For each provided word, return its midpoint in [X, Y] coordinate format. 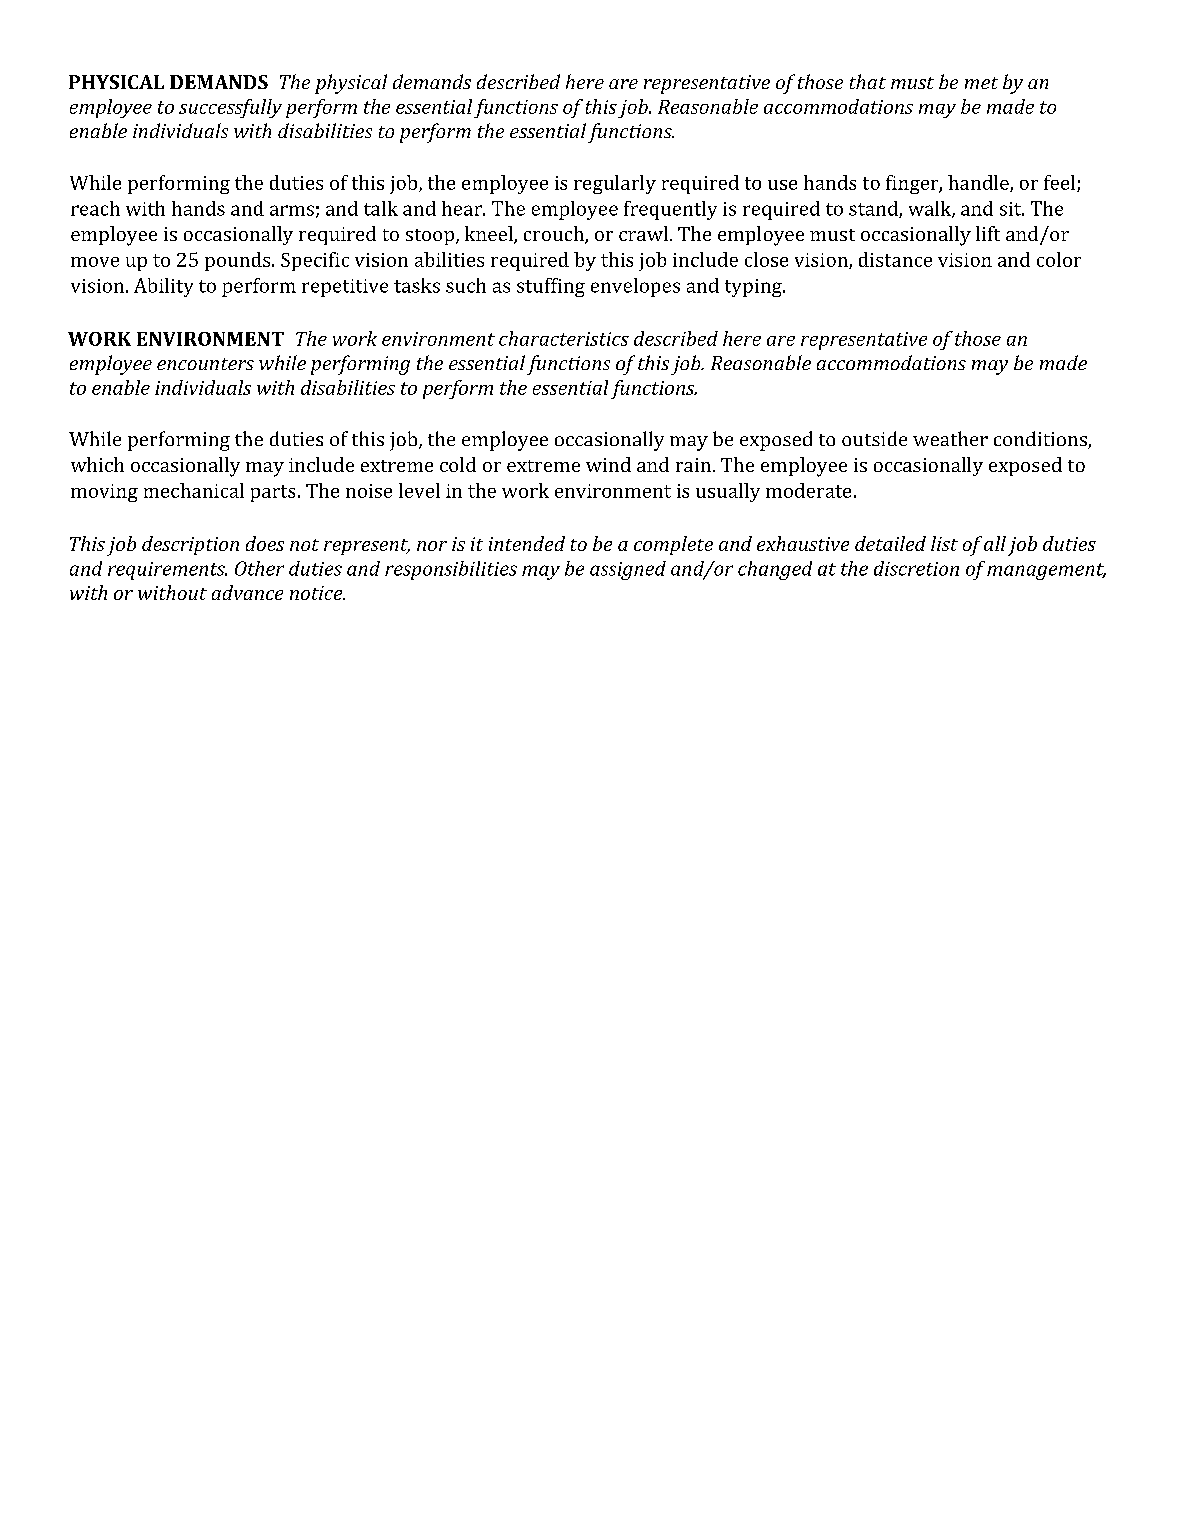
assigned [628, 570]
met [981, 83]
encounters [205, 364]
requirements [167, 571]
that [868, 81]
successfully [230, 108]
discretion [916, 568]
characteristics [564, 338]
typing [754, 288]
